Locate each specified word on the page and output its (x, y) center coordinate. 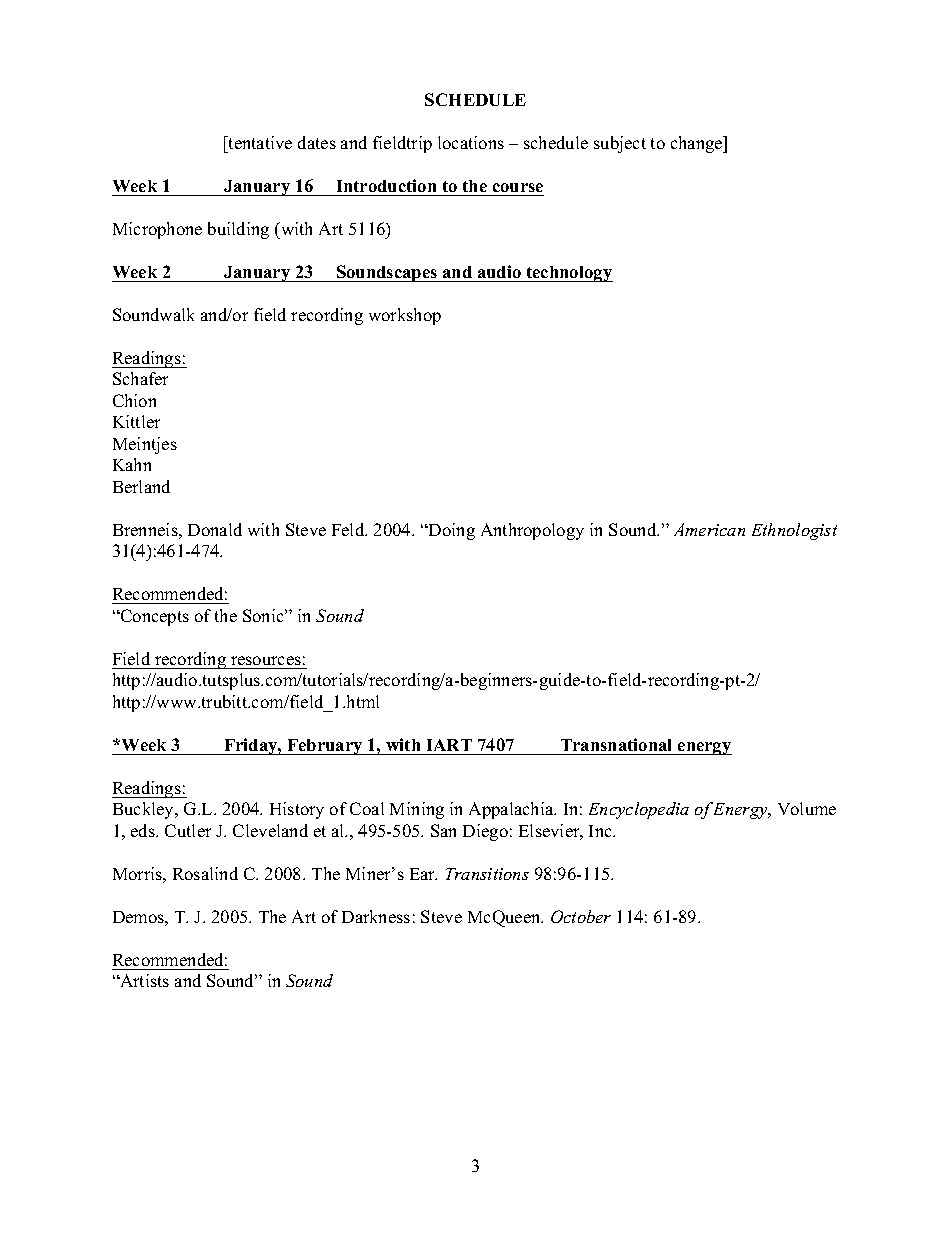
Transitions (487, 874)
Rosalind (205, 873)
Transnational (616, 744)
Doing (451, 531)
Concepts (153, 617)
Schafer (140, 378)
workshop (405, 316)
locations (471, 142)
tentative (259, 144)
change (698, 144)
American (709, 529)
